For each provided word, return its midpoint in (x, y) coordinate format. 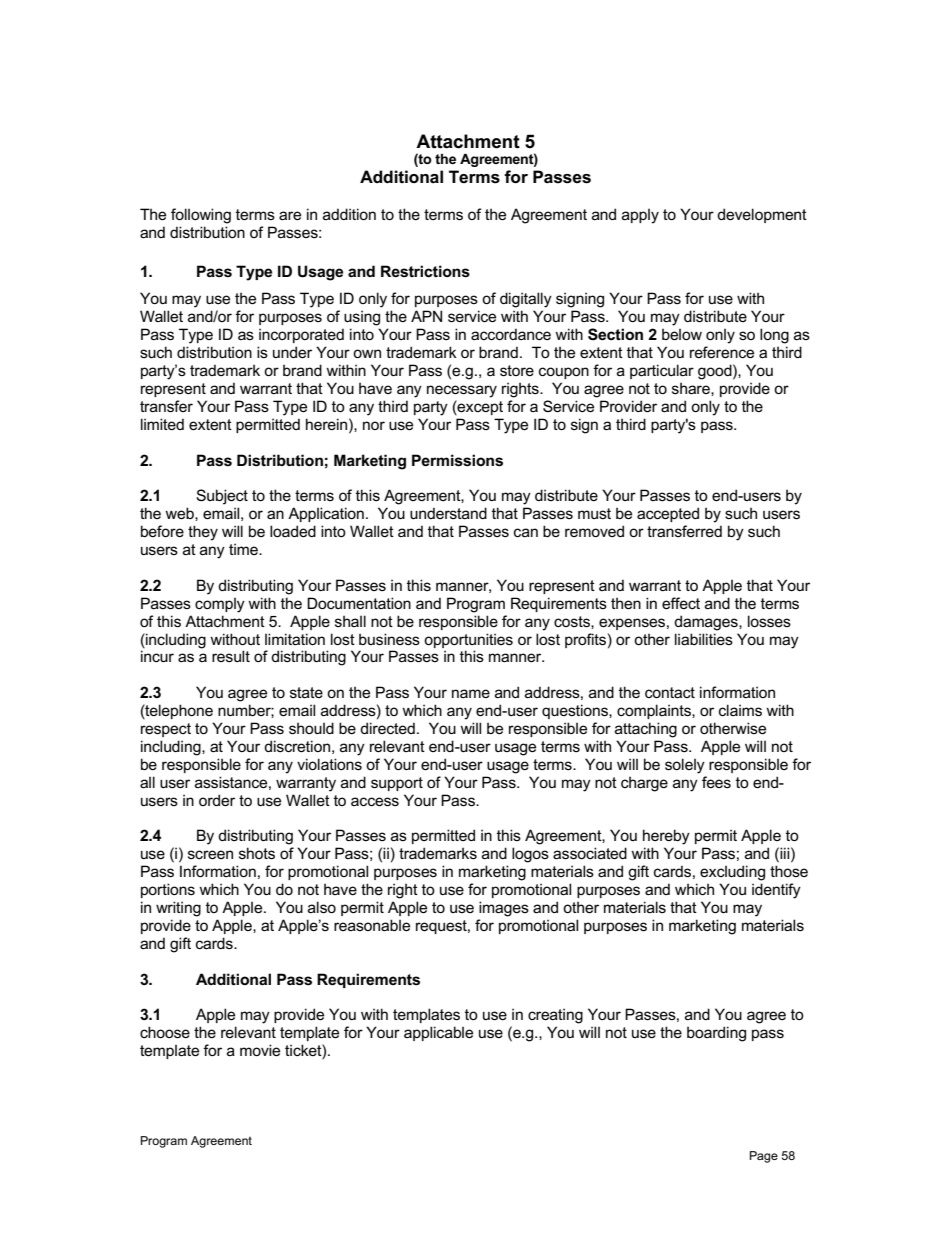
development (762, 215)
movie (260, 1050)
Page (764, 1157)
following (201, 216)
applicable (438, 1033)
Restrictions (425, 271)
